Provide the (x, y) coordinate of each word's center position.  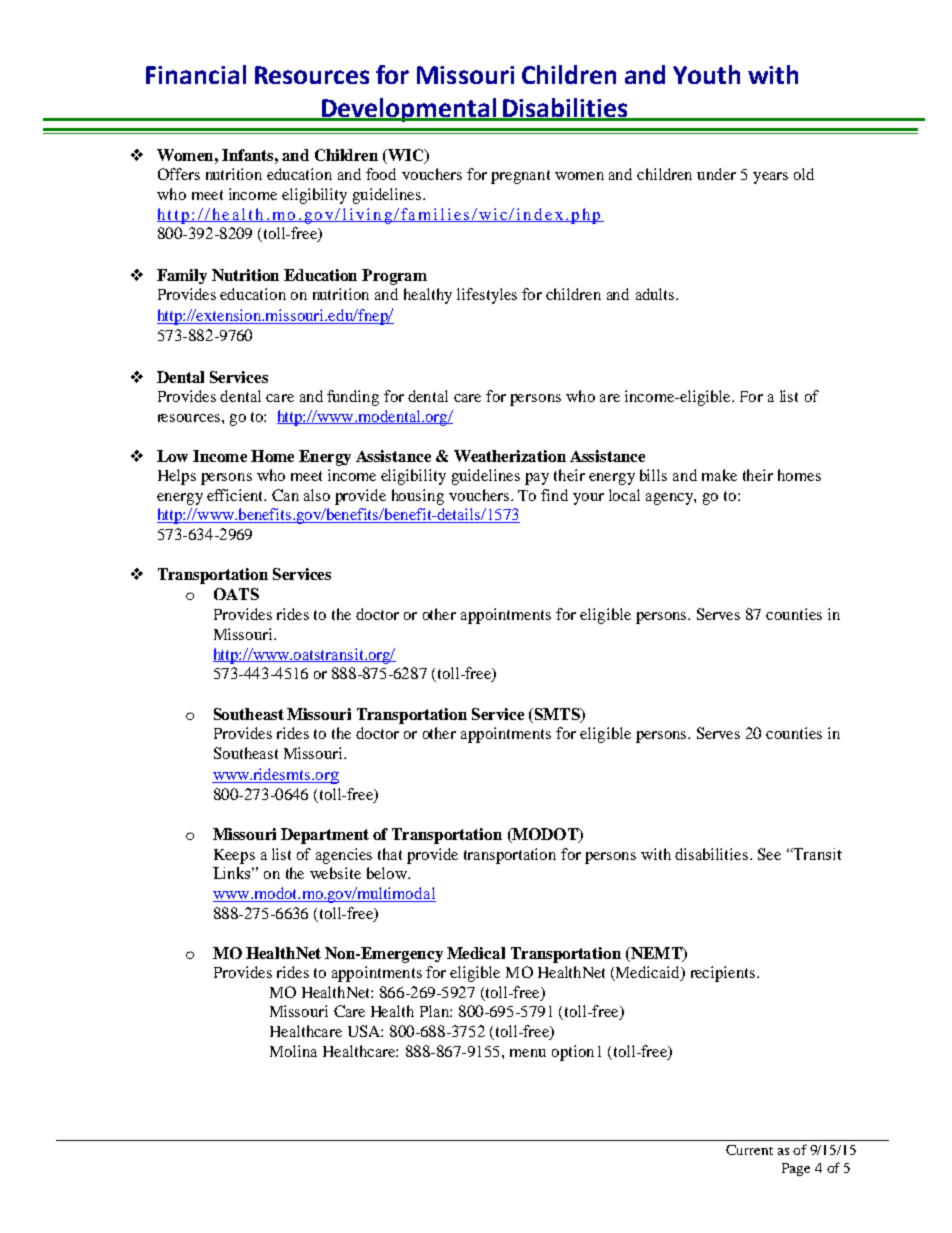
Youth (706, 74)
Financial (196, 74)
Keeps (234, 856)
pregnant (520, 177)
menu (528, 1053)
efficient (236, 495)
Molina (293, 1051)
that (390, 854)
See (769, 854)
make (719, 475)
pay (537, 479)
